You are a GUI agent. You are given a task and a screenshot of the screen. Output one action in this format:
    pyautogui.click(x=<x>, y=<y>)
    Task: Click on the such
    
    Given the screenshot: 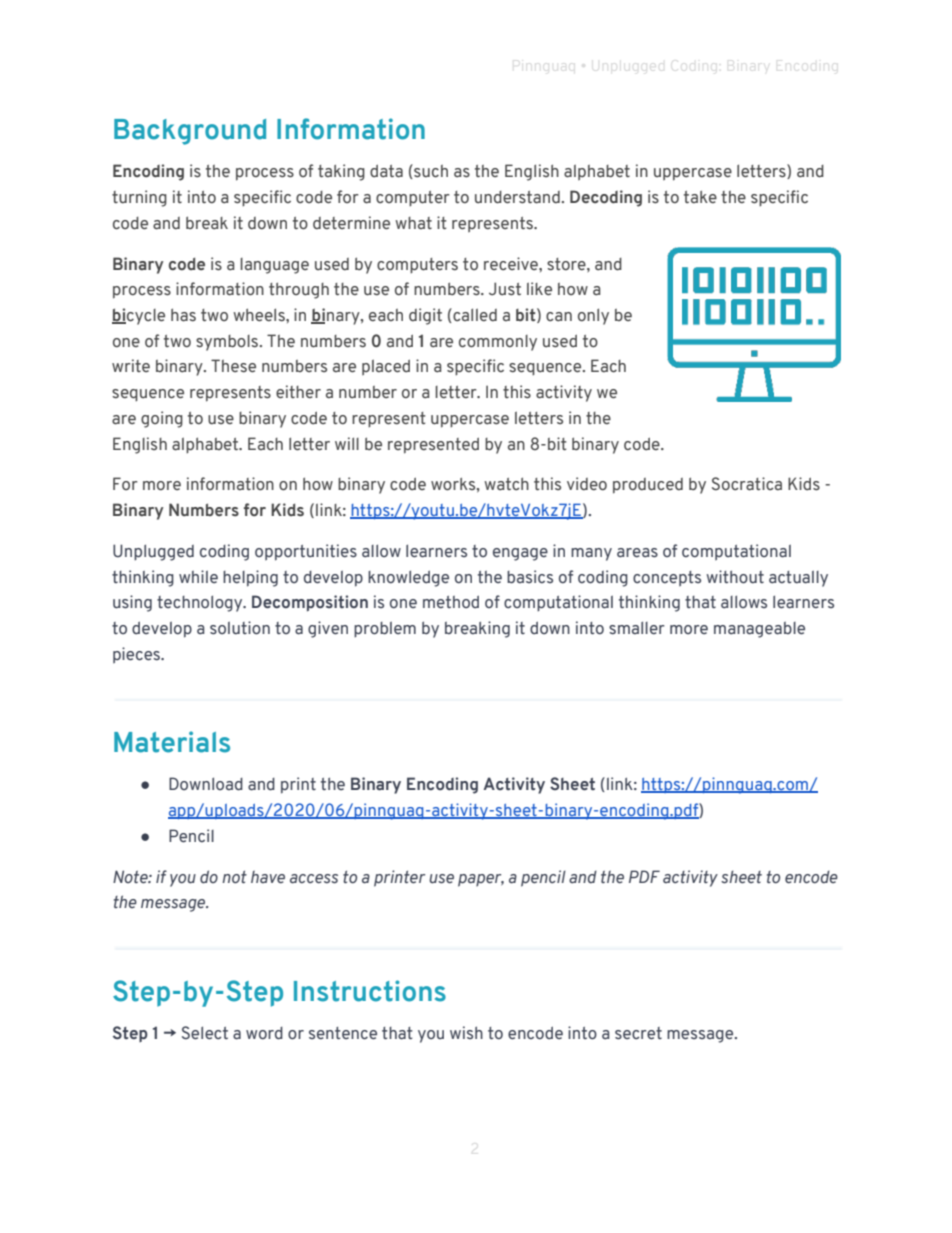 What is the action you would take?
    pyautogui.click(x=430, y=171)
